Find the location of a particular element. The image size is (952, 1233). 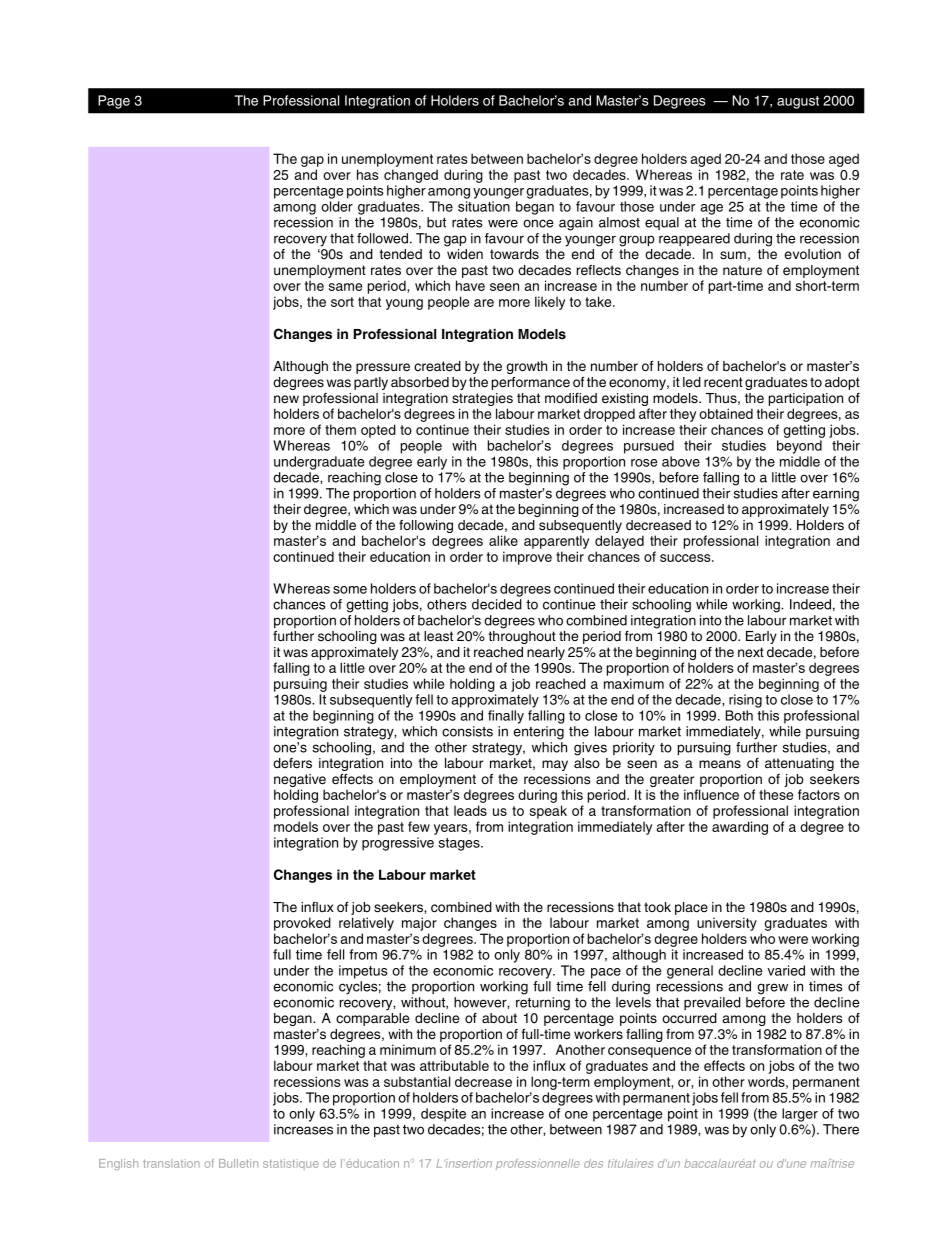

created is located at coordinates (437, 366).
